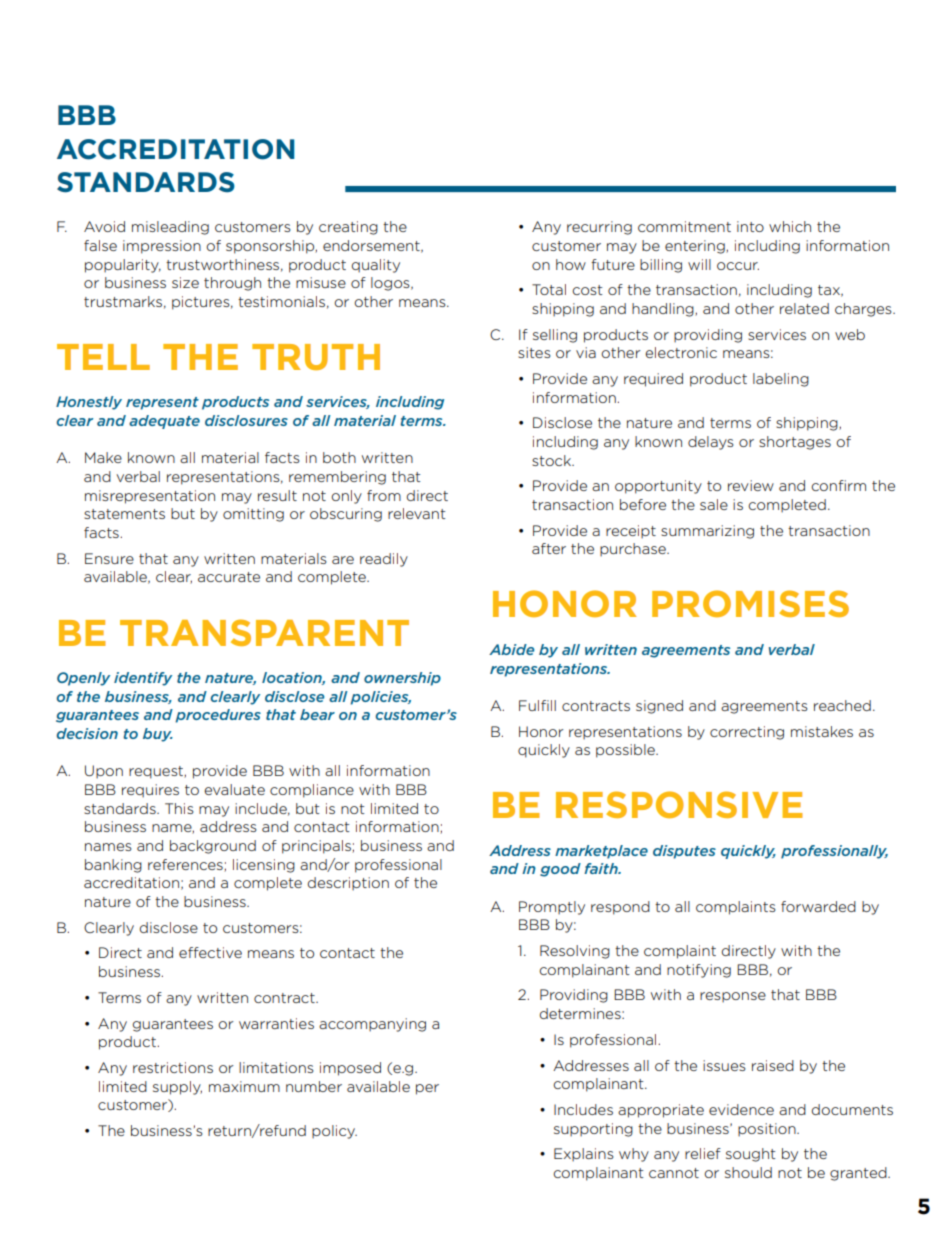 The width and height of the document is (952, 1233). I want to click on accurate, so click(229, 577).
